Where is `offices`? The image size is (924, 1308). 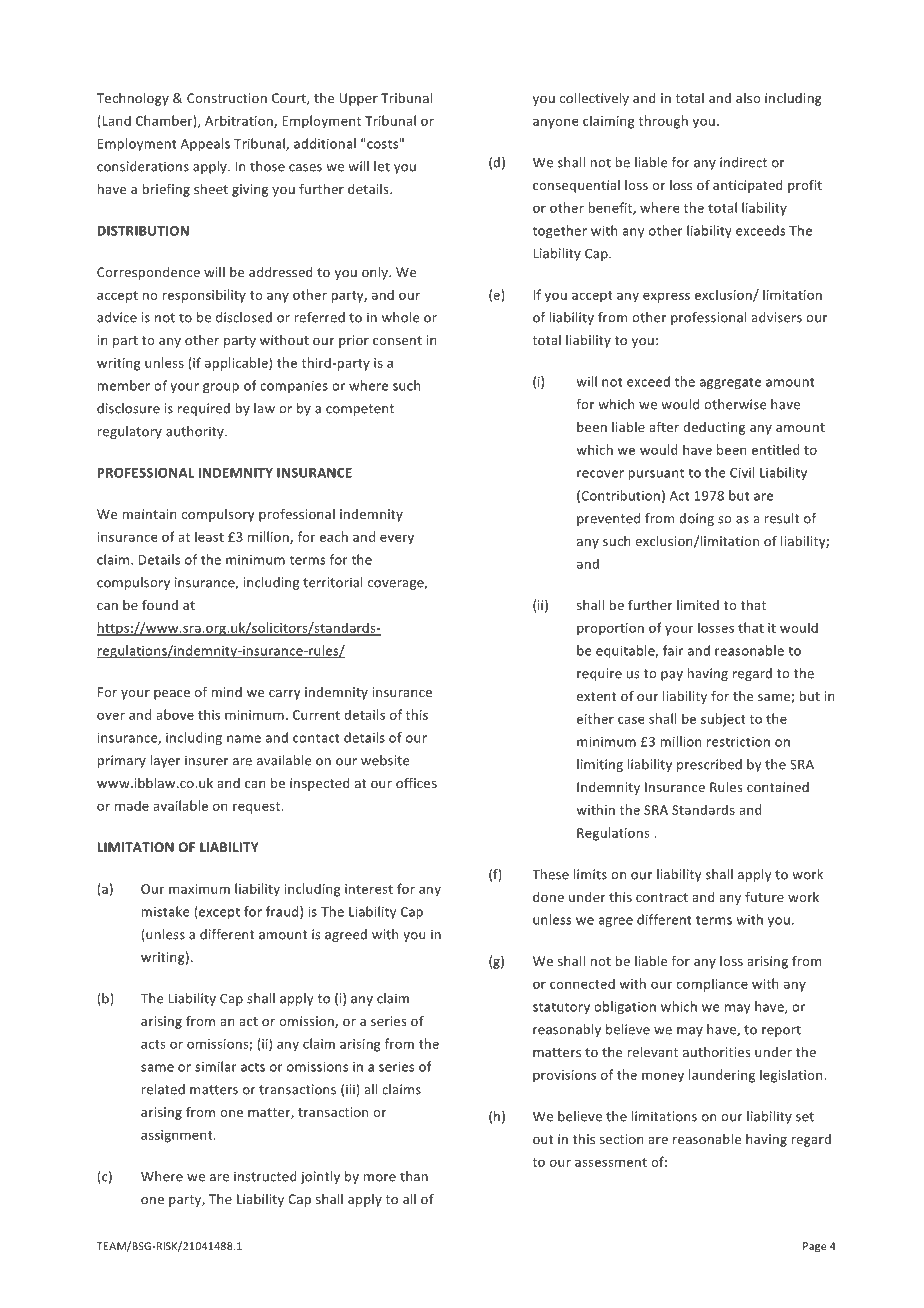
offices is located at coordinates (416, 782).
